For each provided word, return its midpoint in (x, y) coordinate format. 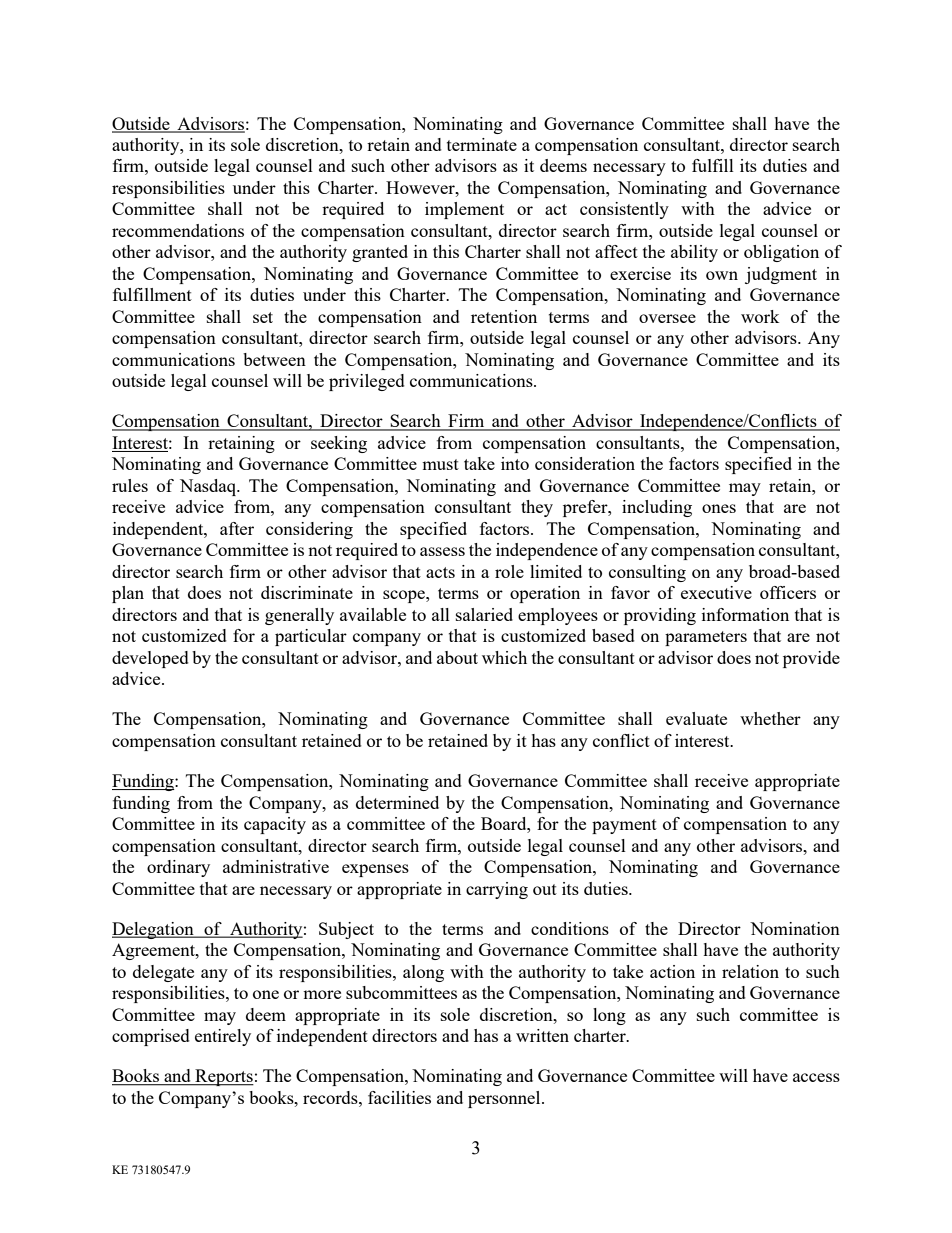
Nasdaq (209, 487)
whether (770, 718)
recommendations (178, 230)
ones (719, 508)
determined (397, 802)
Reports (223, 1077)
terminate (482, 144)
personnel (505, 1099)
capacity (275, 825)
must (440, 464)
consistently (624, 210)
